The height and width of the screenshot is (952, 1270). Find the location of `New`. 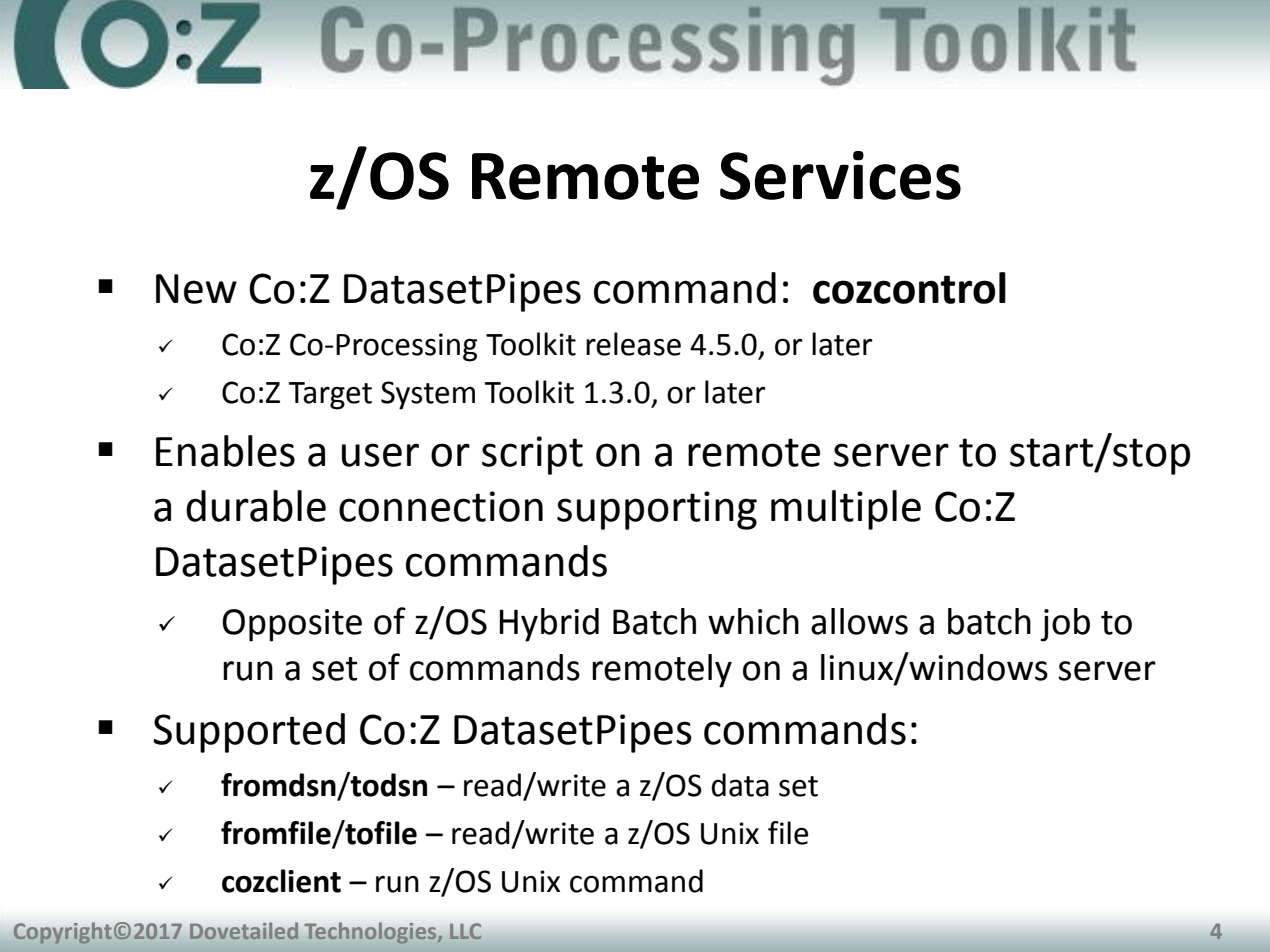

New is located at coordinates (196, 289).
